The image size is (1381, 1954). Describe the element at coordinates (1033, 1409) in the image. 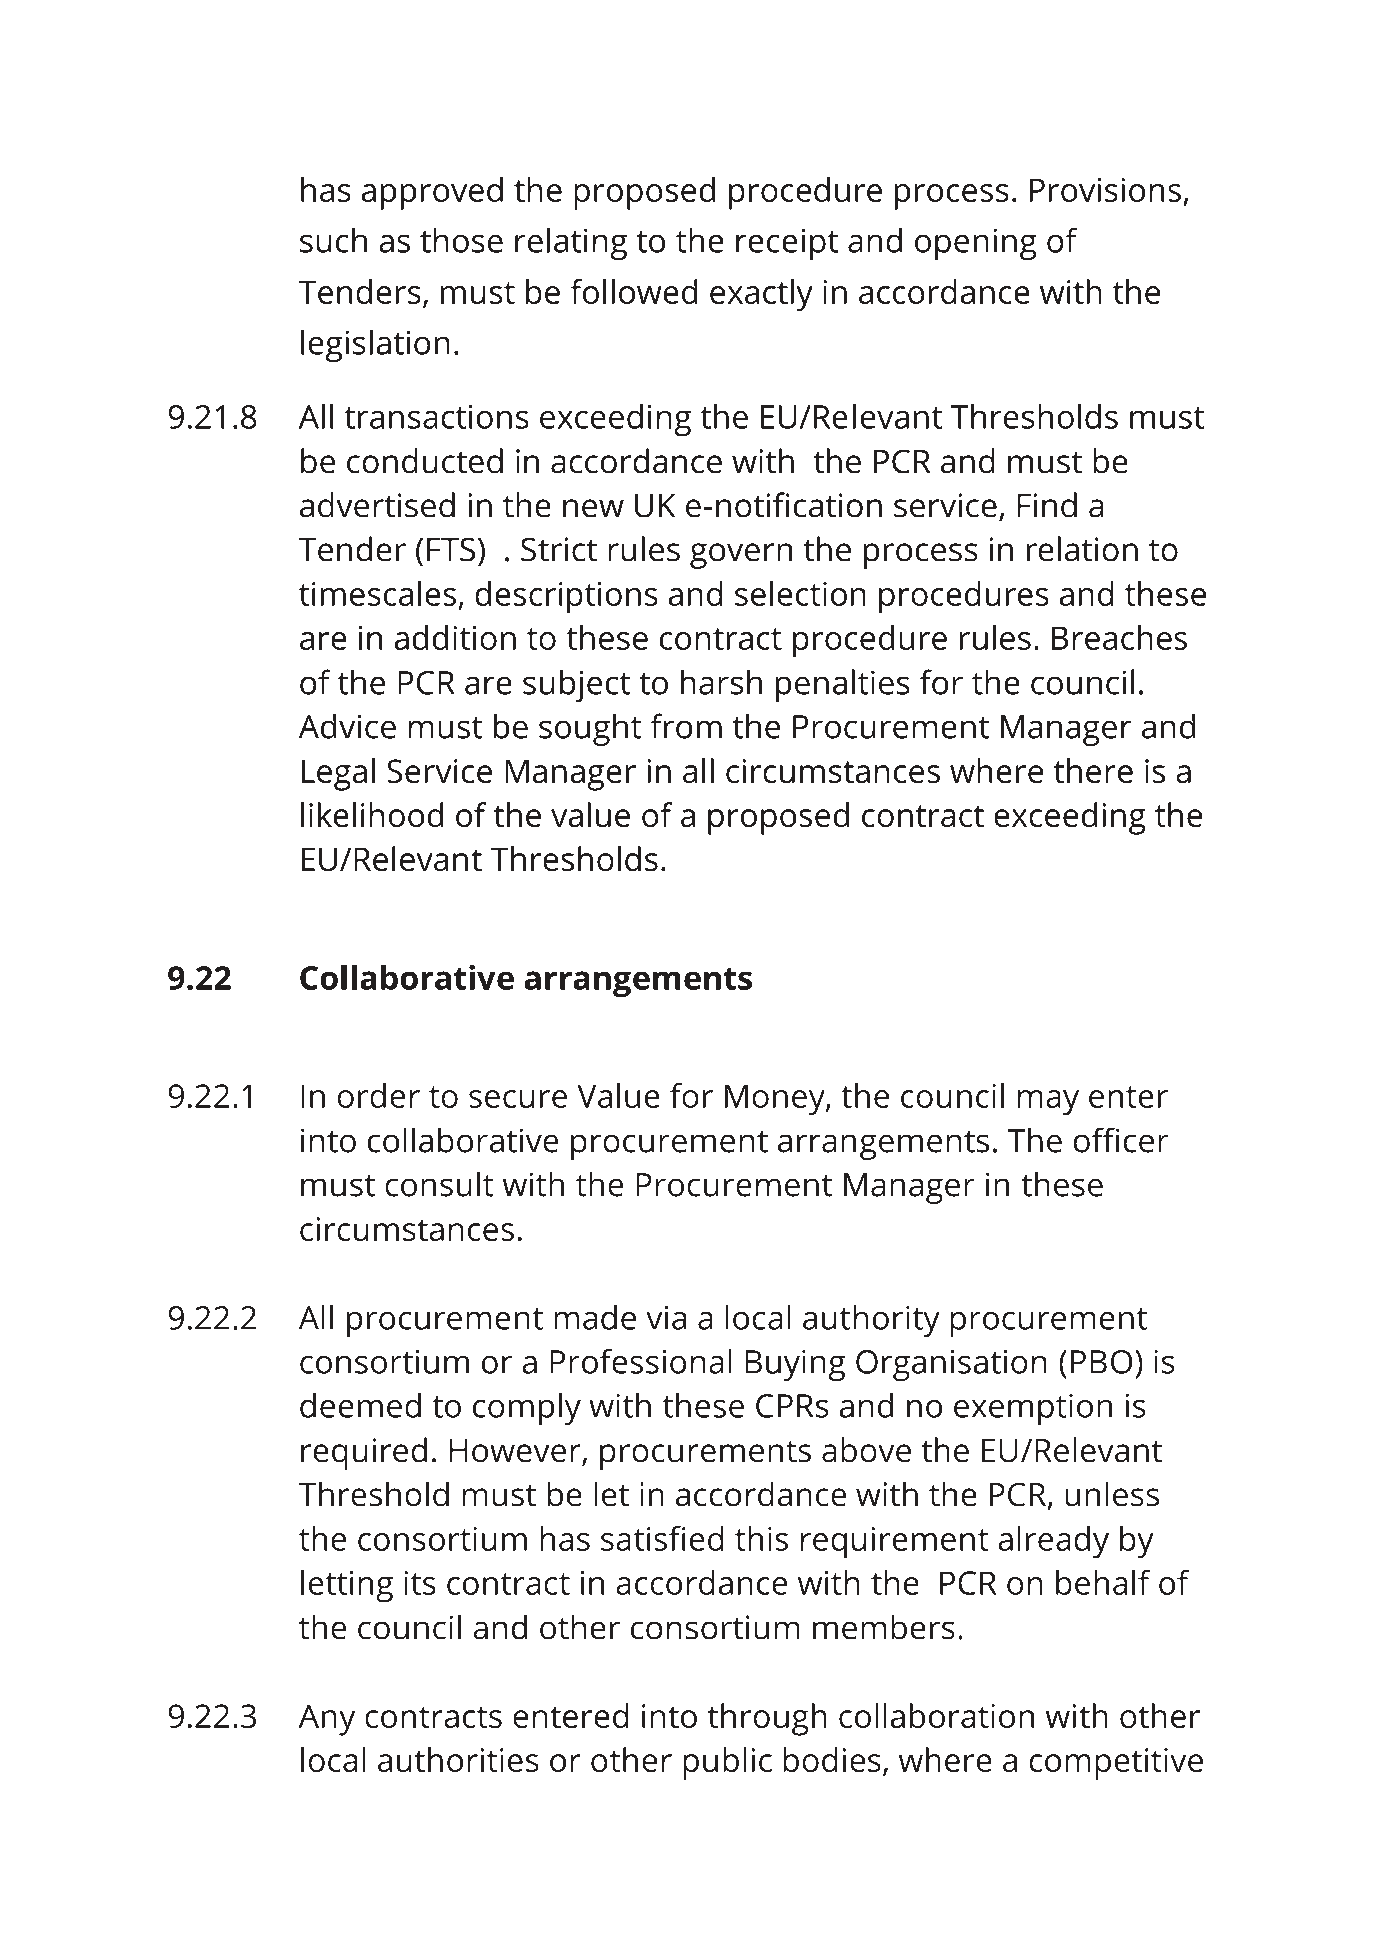

I see `exemption` at that location.
